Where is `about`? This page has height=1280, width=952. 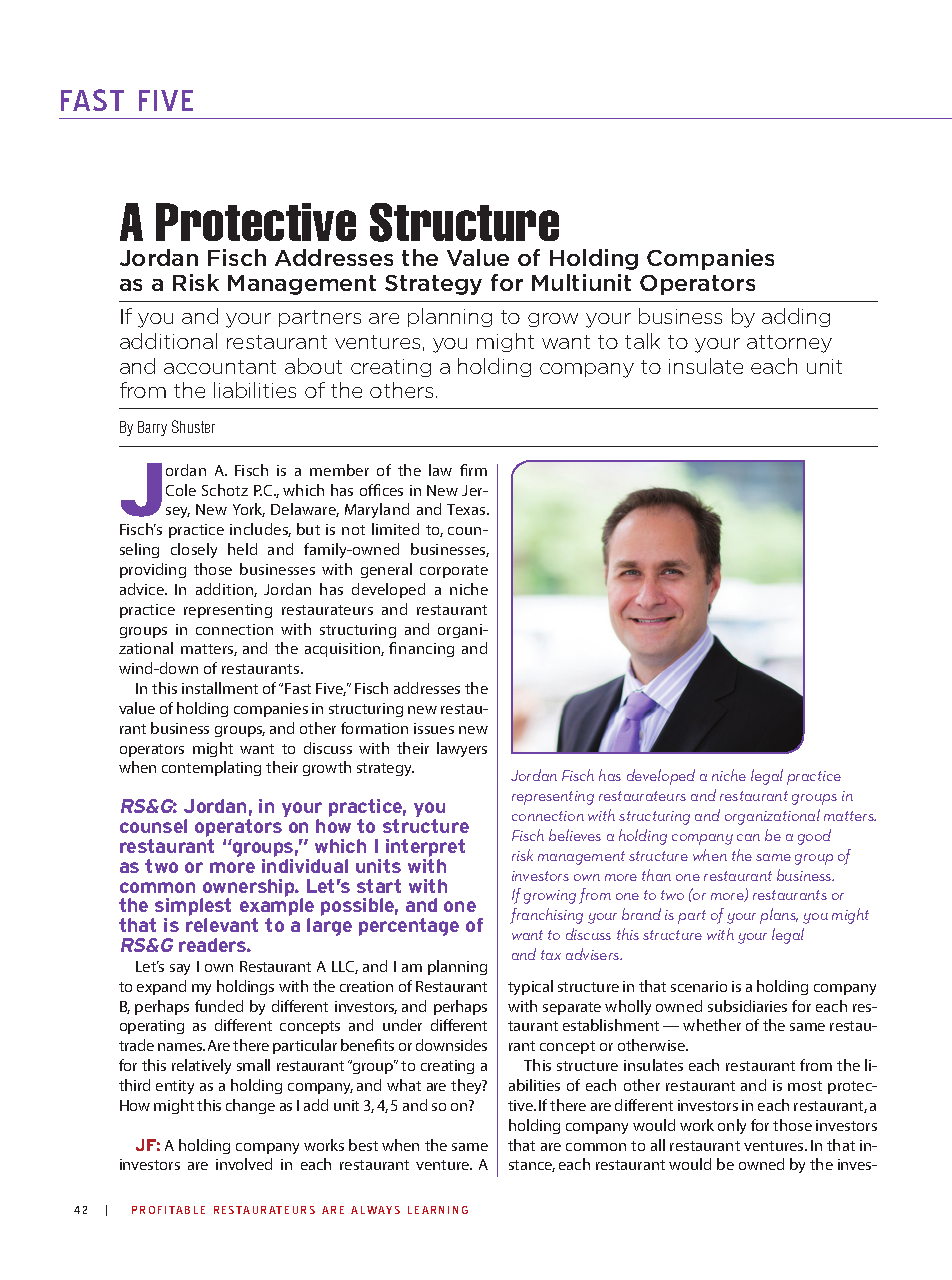 about is located at coordinates (313, 366).
